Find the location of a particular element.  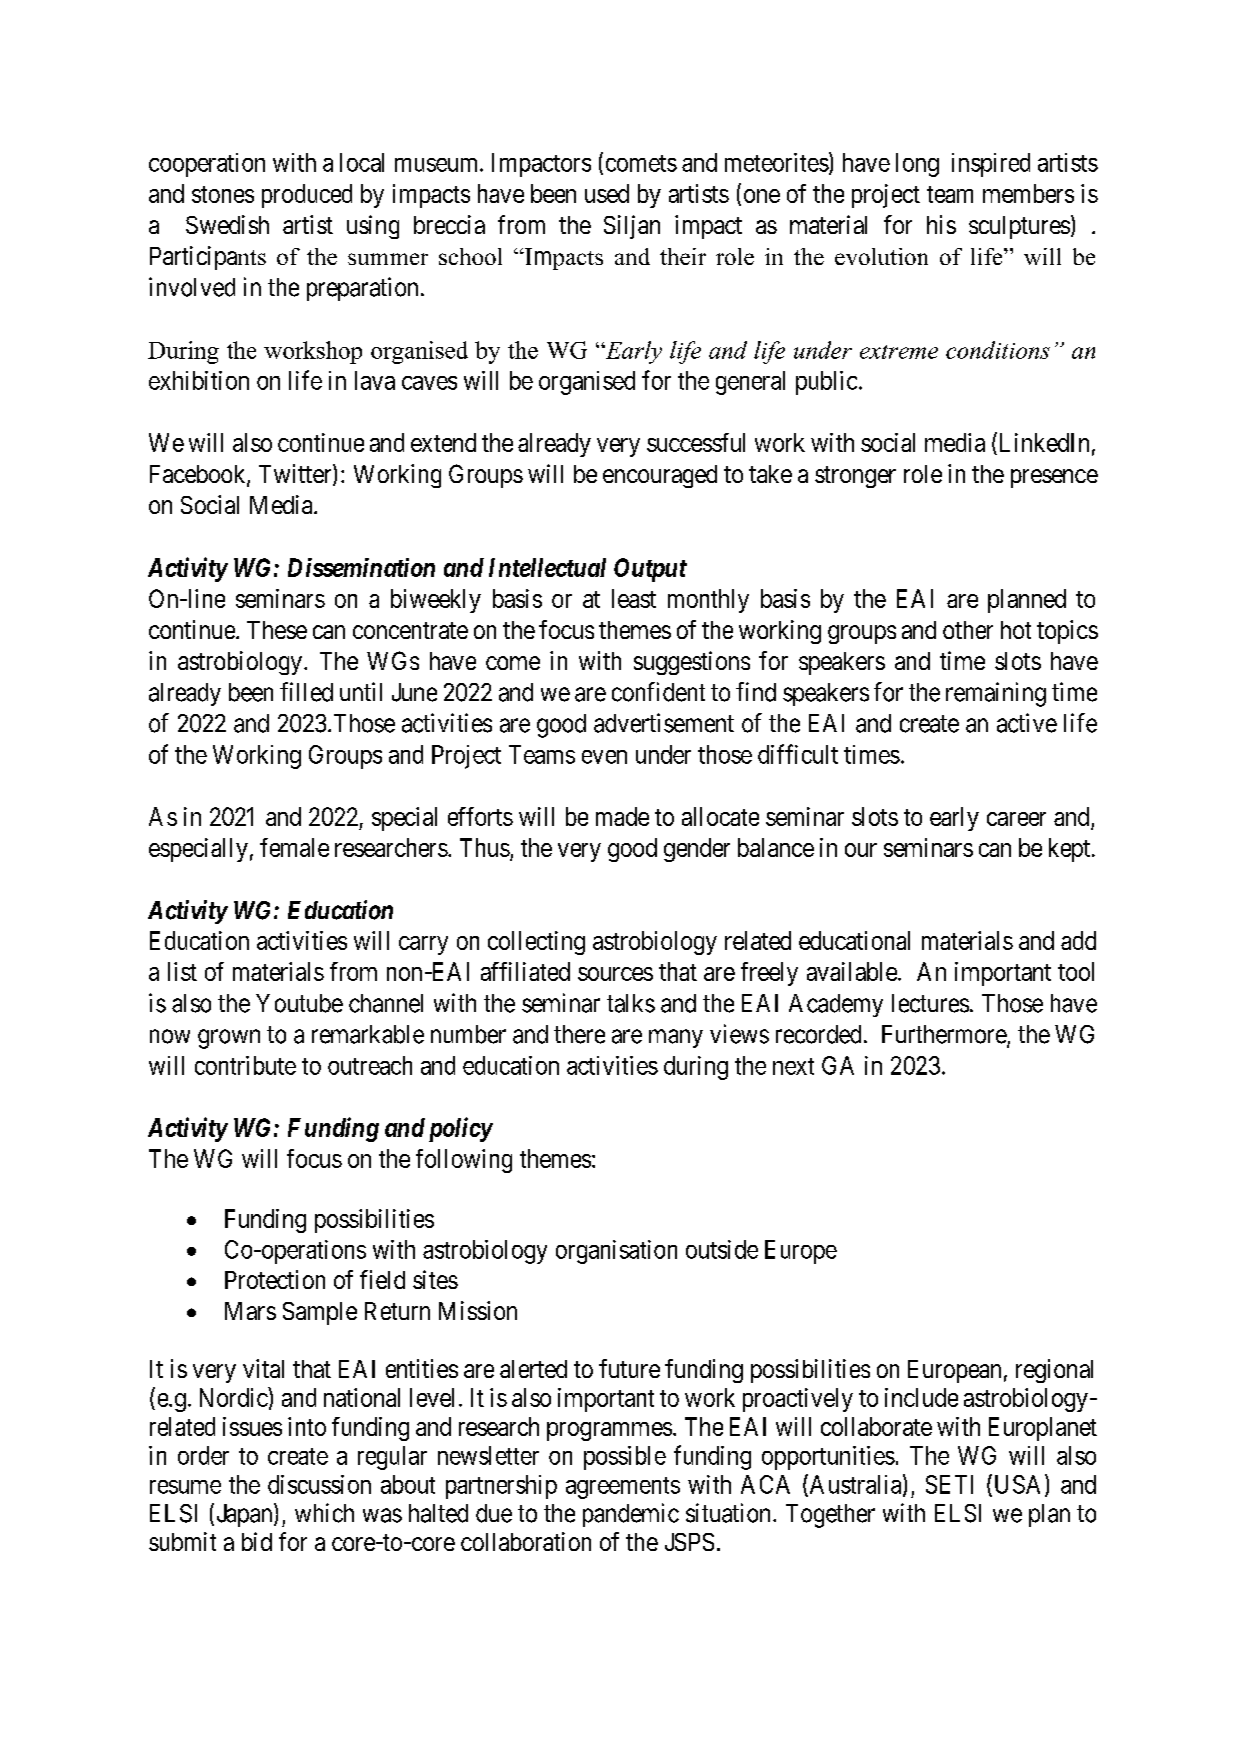

inspired is located at coordinates (991, 165).
